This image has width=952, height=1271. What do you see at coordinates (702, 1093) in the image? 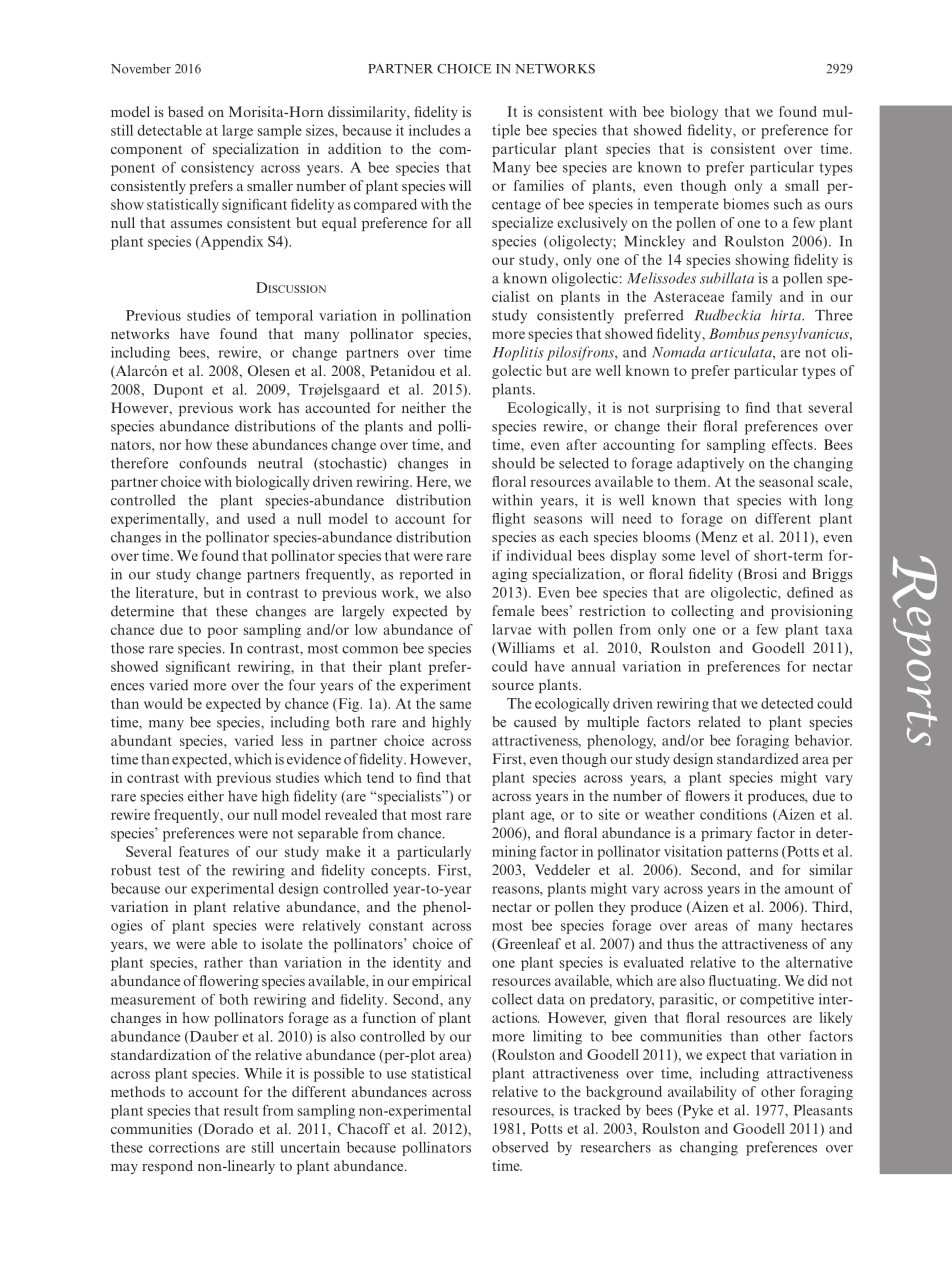
I see `availability` at bounding box center [702, 1093].
